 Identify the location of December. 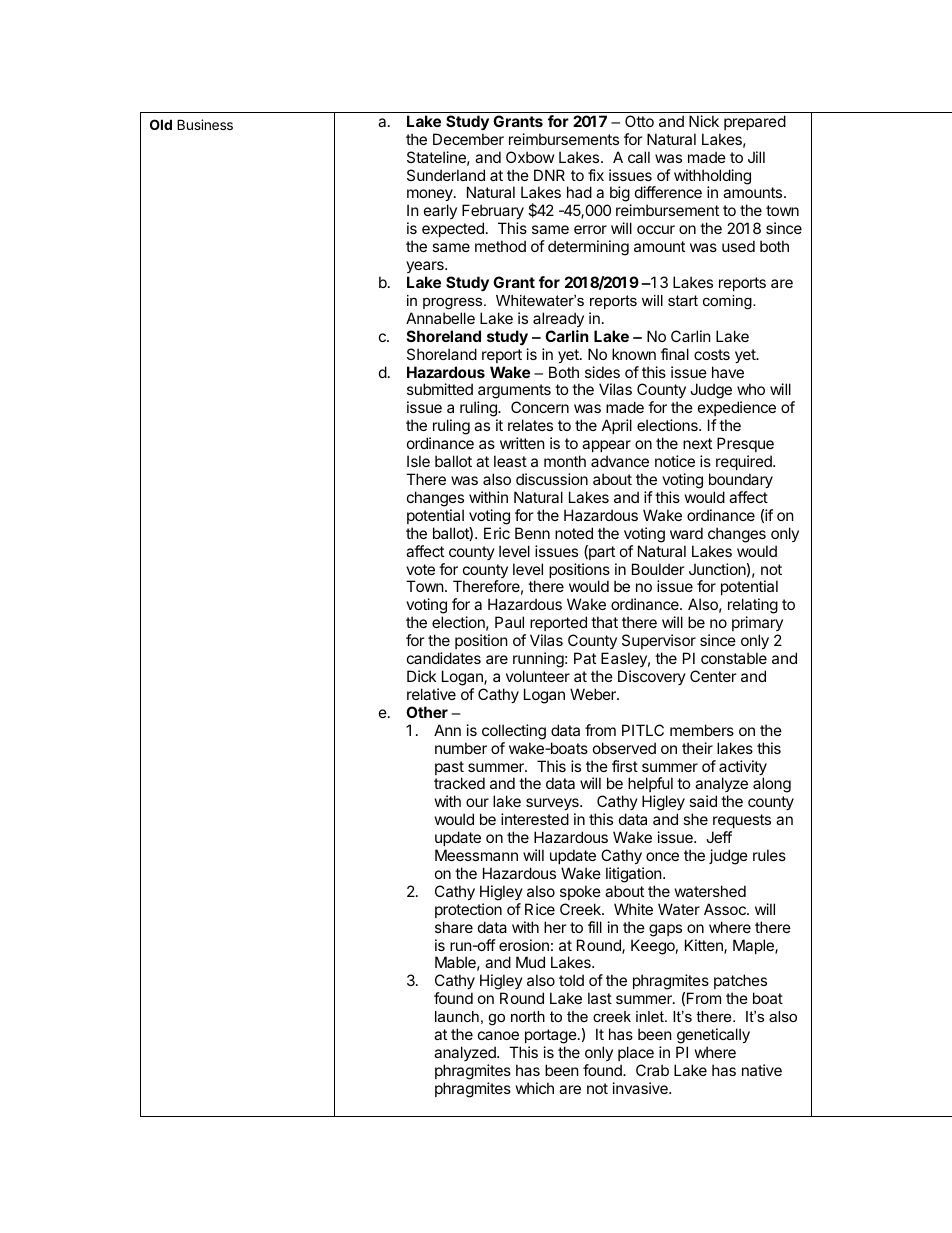
(468, 139).
